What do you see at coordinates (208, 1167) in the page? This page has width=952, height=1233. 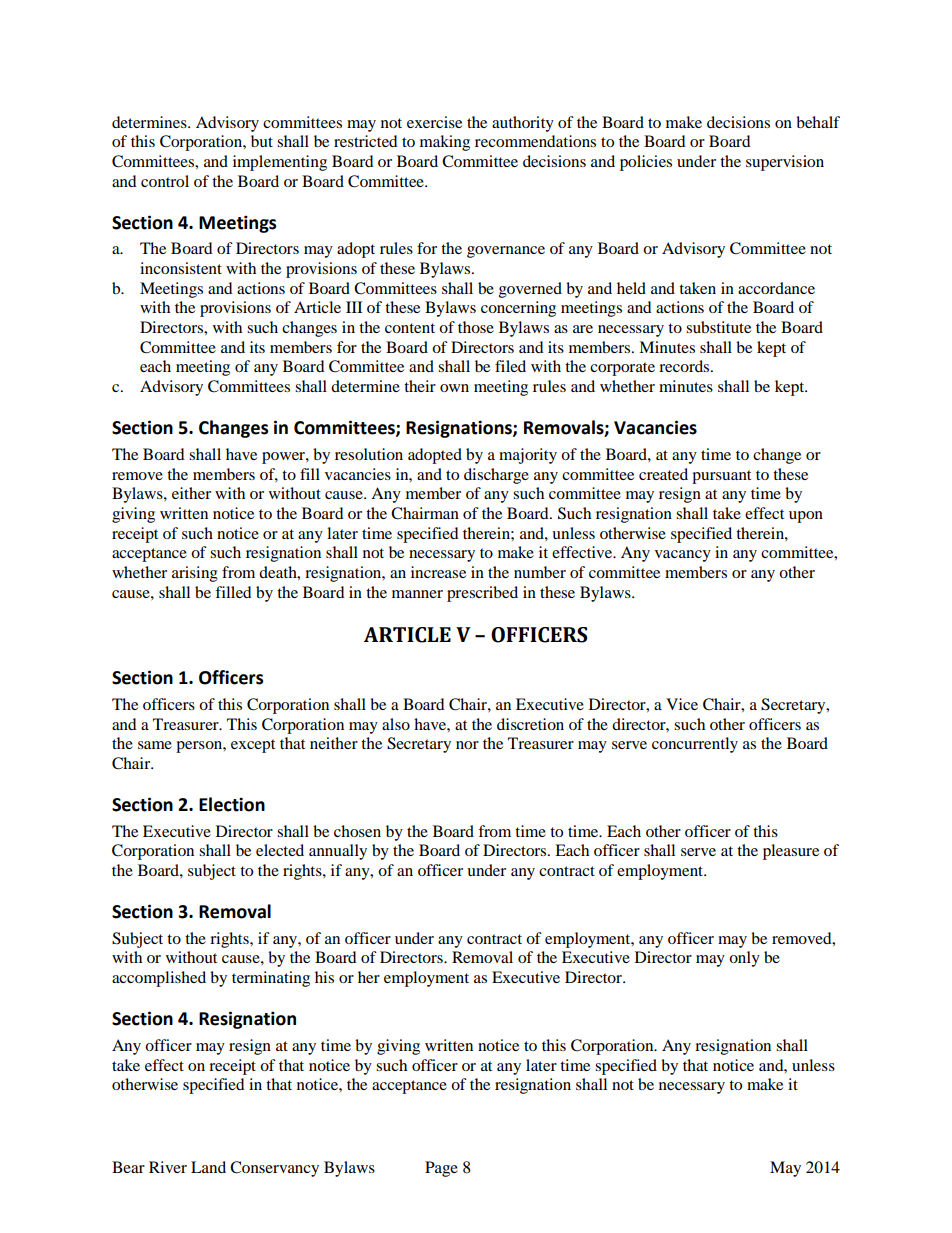 I see `Land` at bounding box center [208, 1167].
